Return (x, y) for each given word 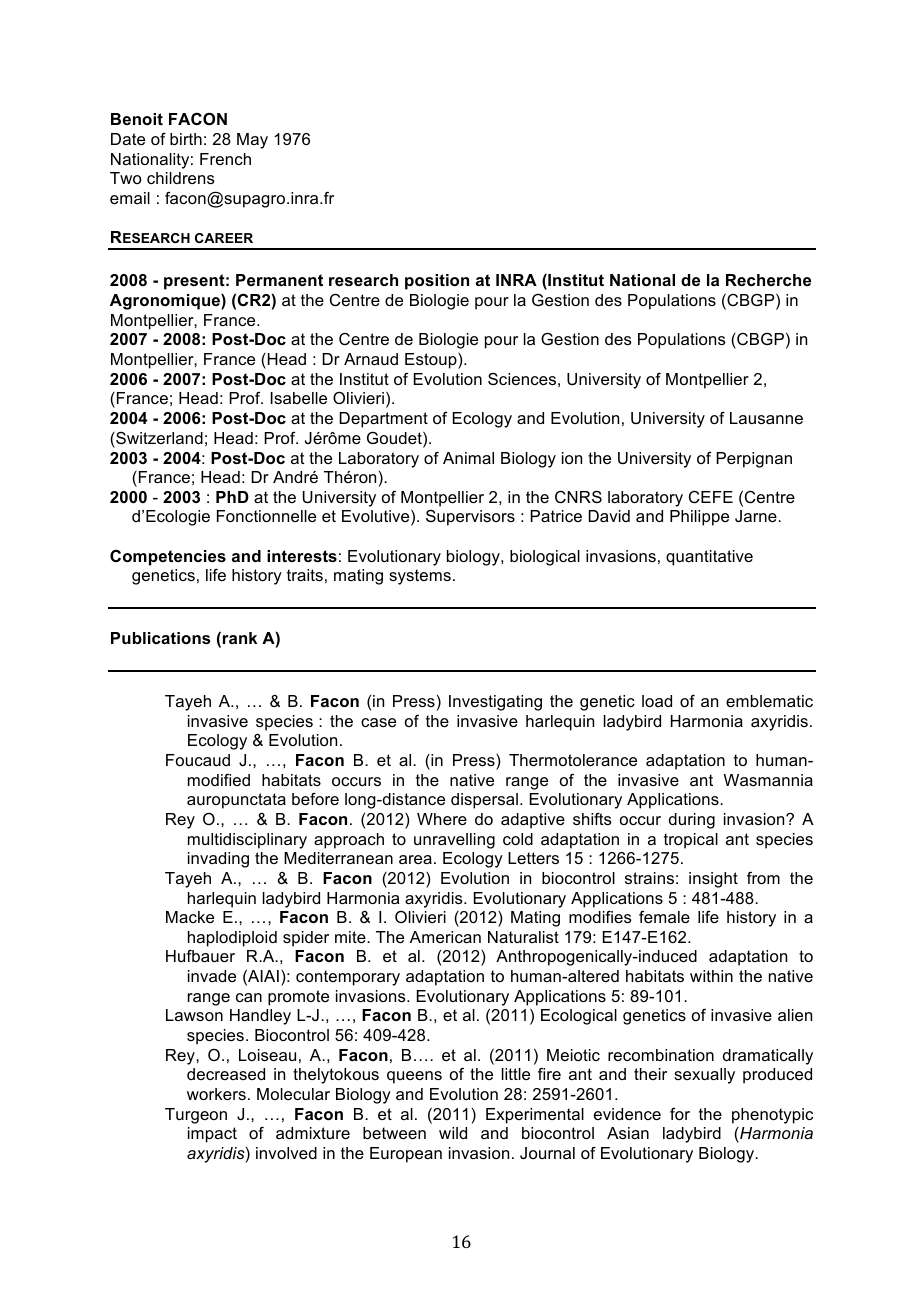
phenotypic (772, 1116)
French (225, 159)
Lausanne (766, 418)
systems (420, 577)
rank (240, 638)
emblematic (769, 701)
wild (453, 1133)
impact (212, 1135)
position (437, 282)
